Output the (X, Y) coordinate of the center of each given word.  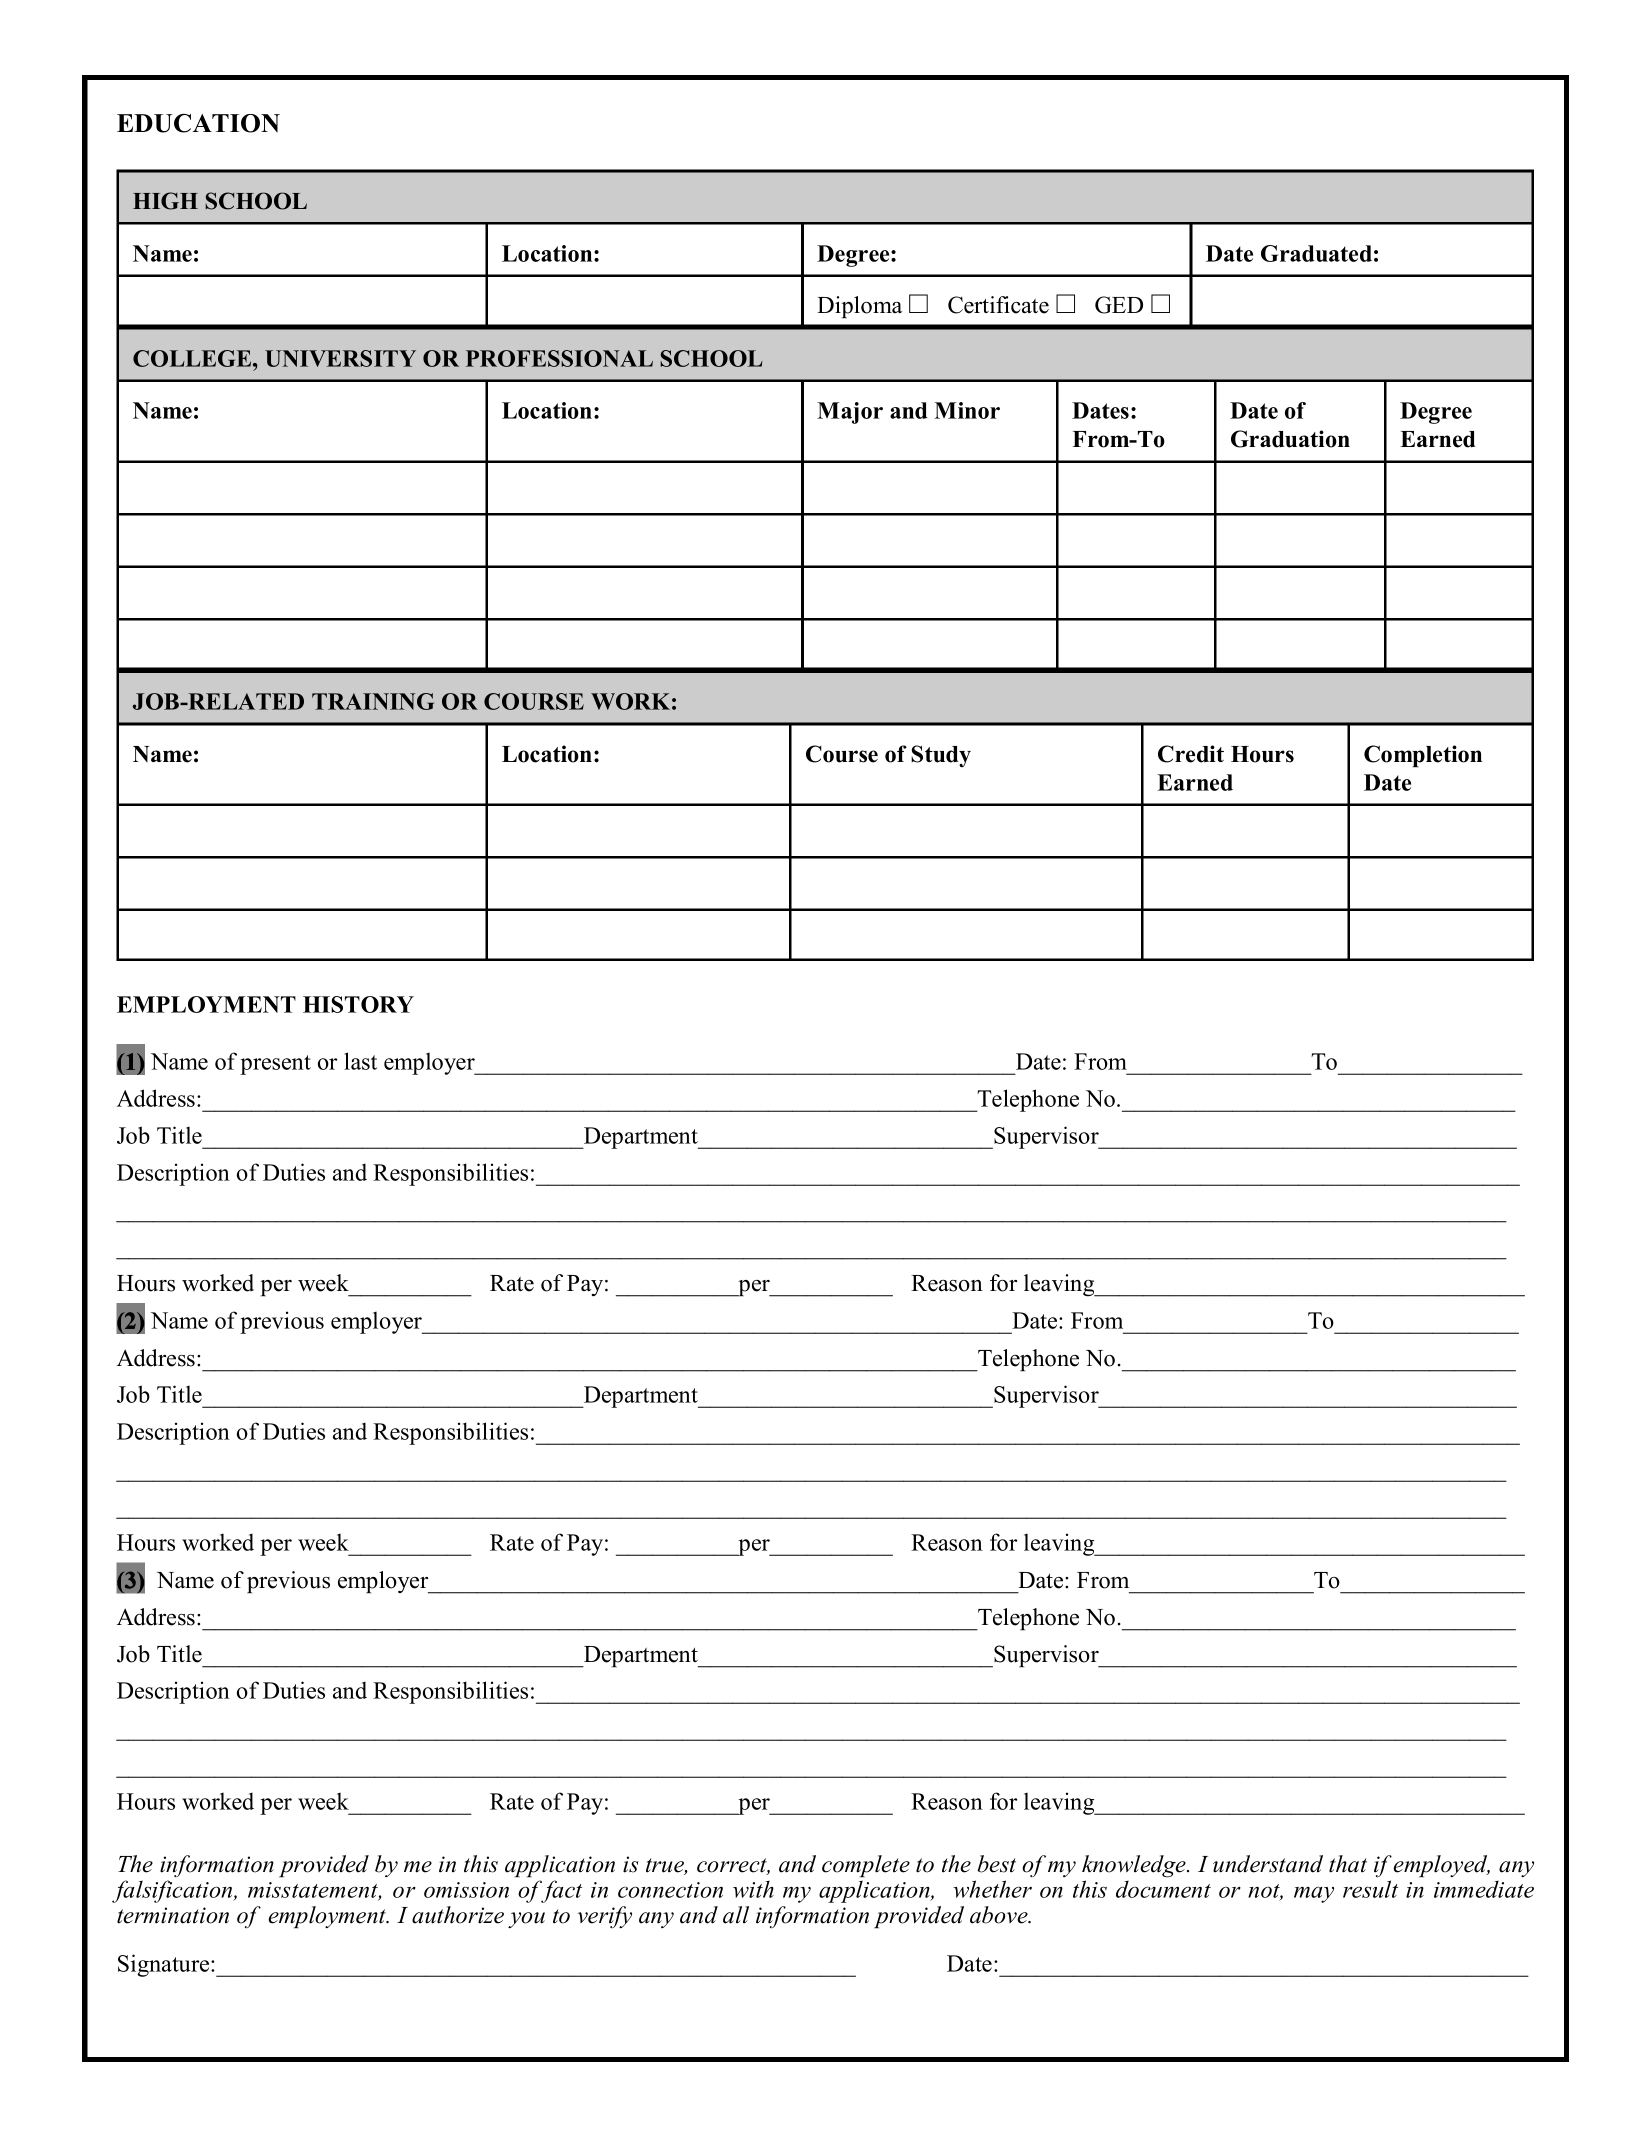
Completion (1423, 756)
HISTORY (358, 1004)
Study (941, 756)
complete (866, 1866)
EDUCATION (198, 123)
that (1348, 1864)
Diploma (859, 307)
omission (466, 1890)
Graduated (1316, 253)
